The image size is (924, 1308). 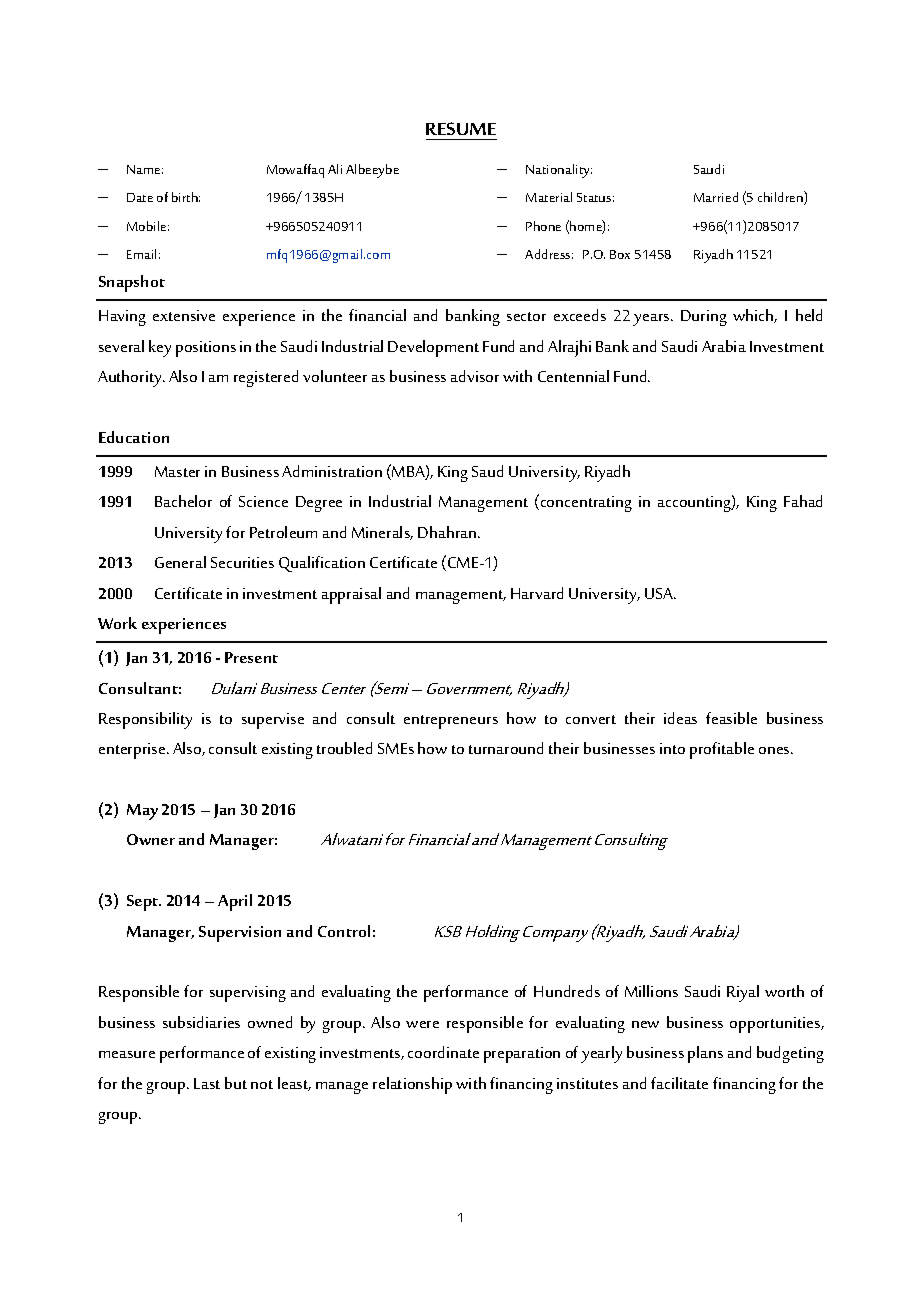 What do you see at coordinates (180, 562) in the image?
I see `General` at bounding box center [180, 562].
